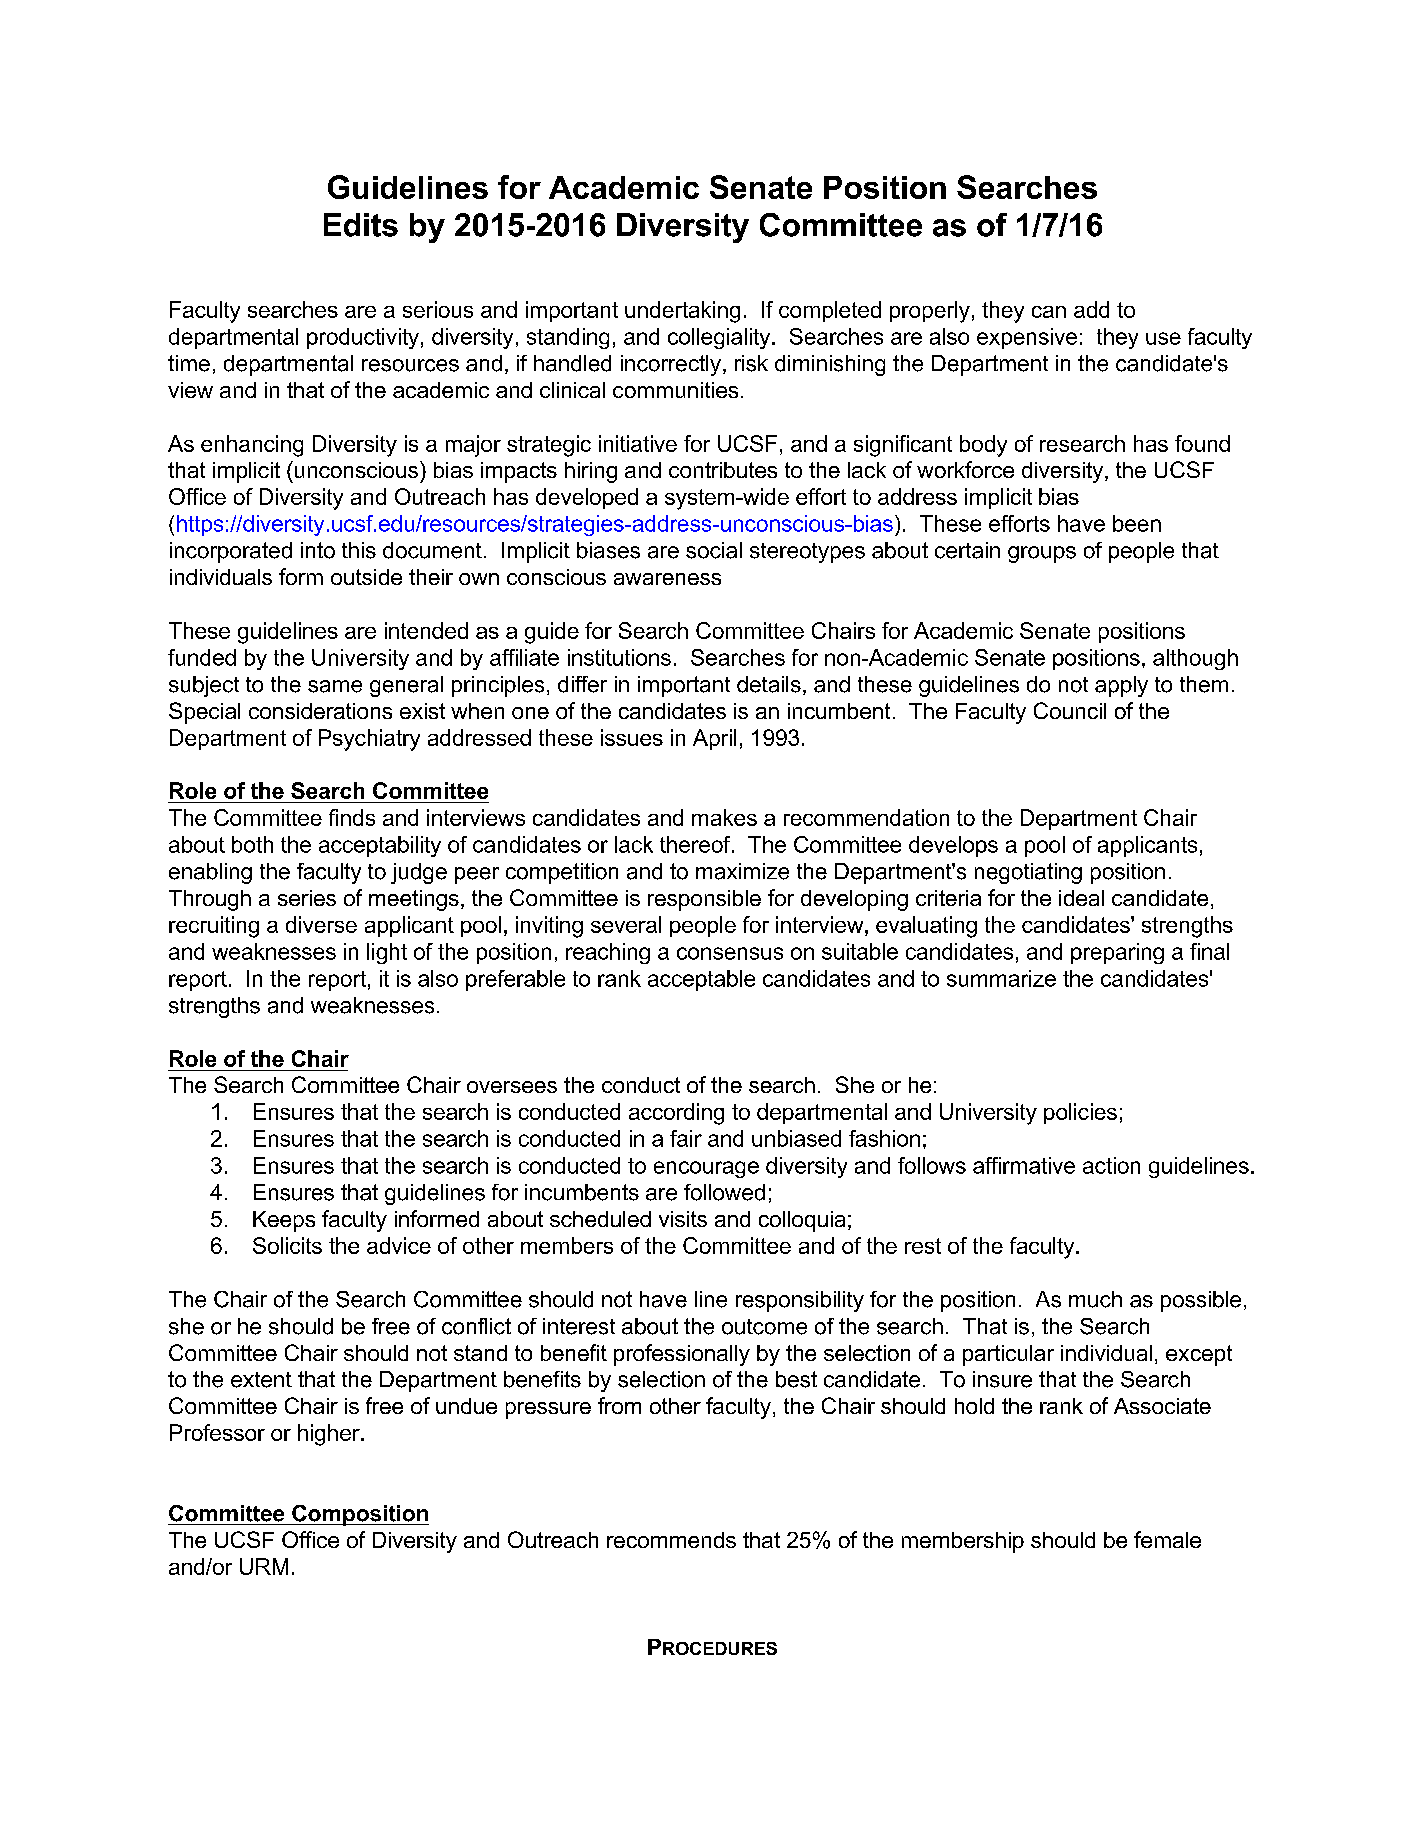 The image size is (1423, 1842). I want to click on responsible, so click(704, 900).
